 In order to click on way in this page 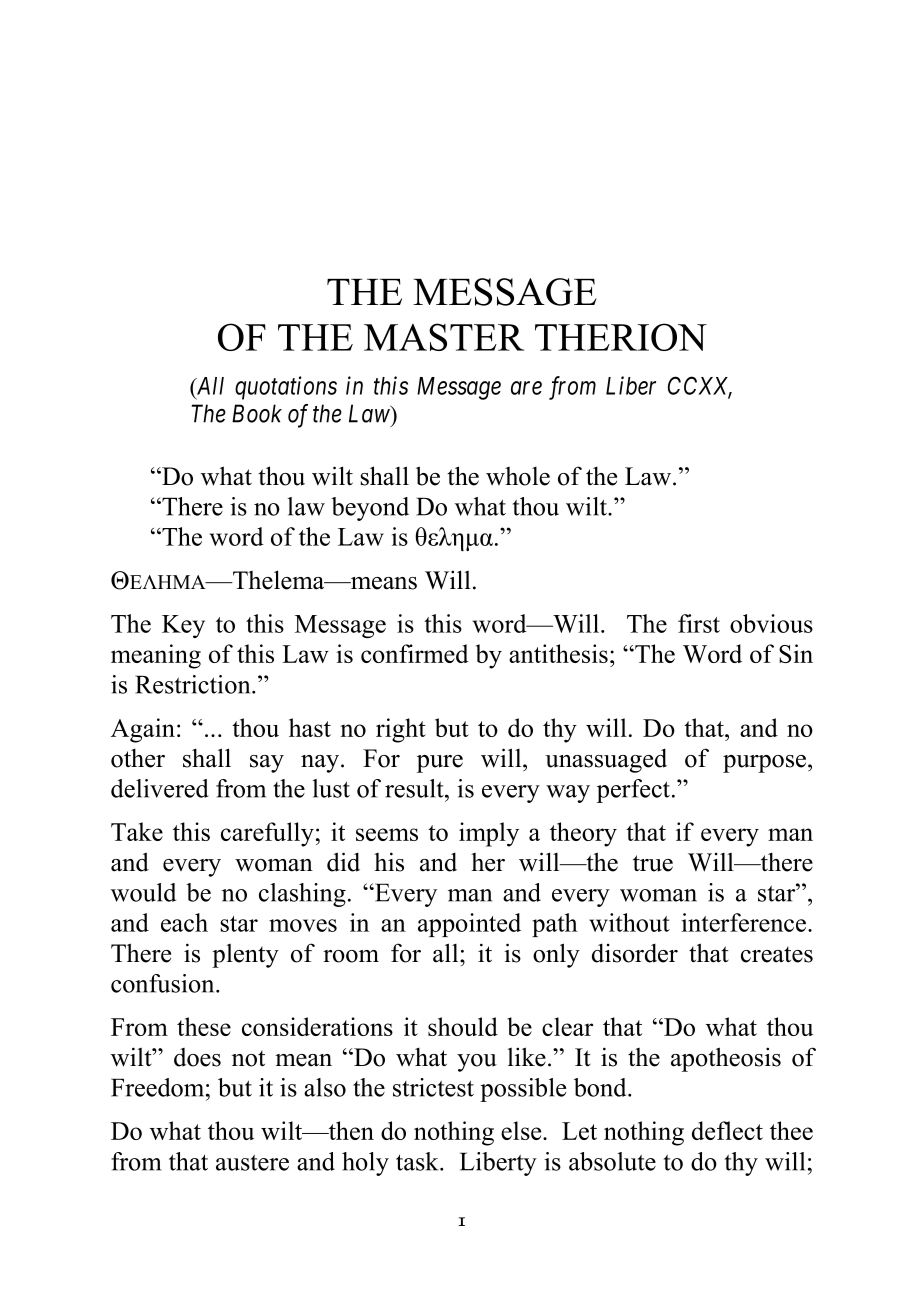, I will do `click(568, 794)`.
